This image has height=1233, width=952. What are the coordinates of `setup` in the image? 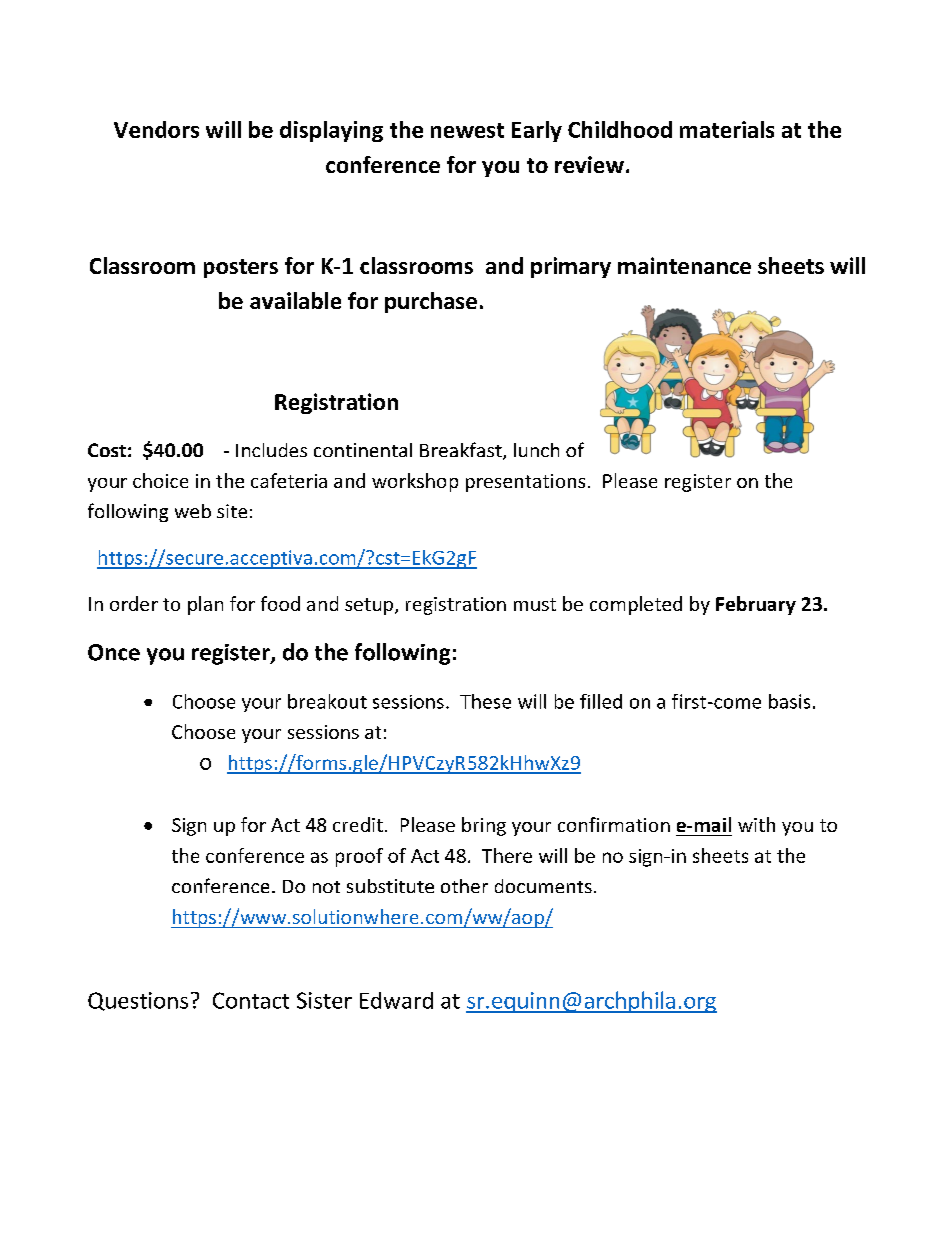 It's located at (369, 606).
